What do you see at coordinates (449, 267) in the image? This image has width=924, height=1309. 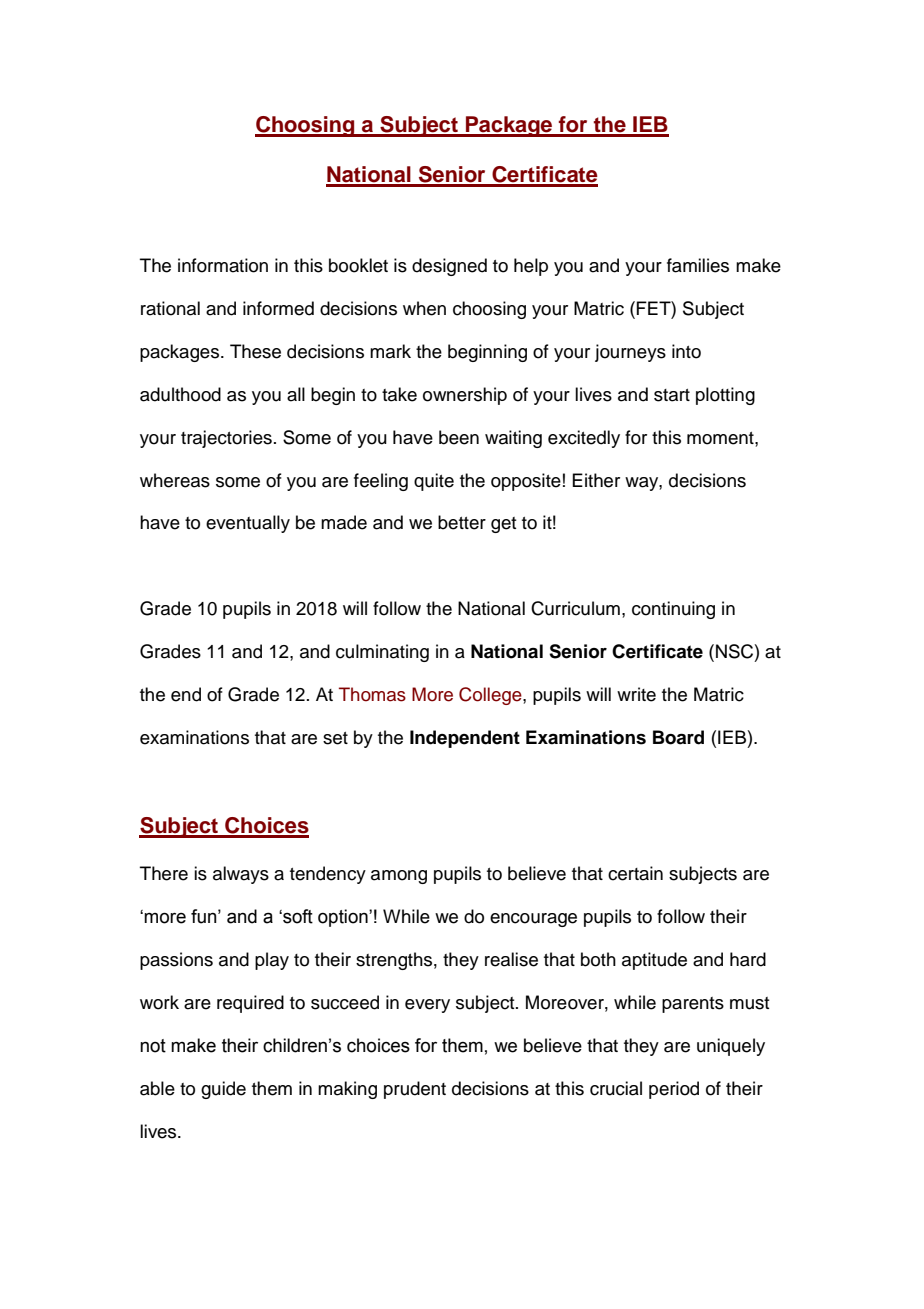 I see `designed` at bounding box center [449, 267].
